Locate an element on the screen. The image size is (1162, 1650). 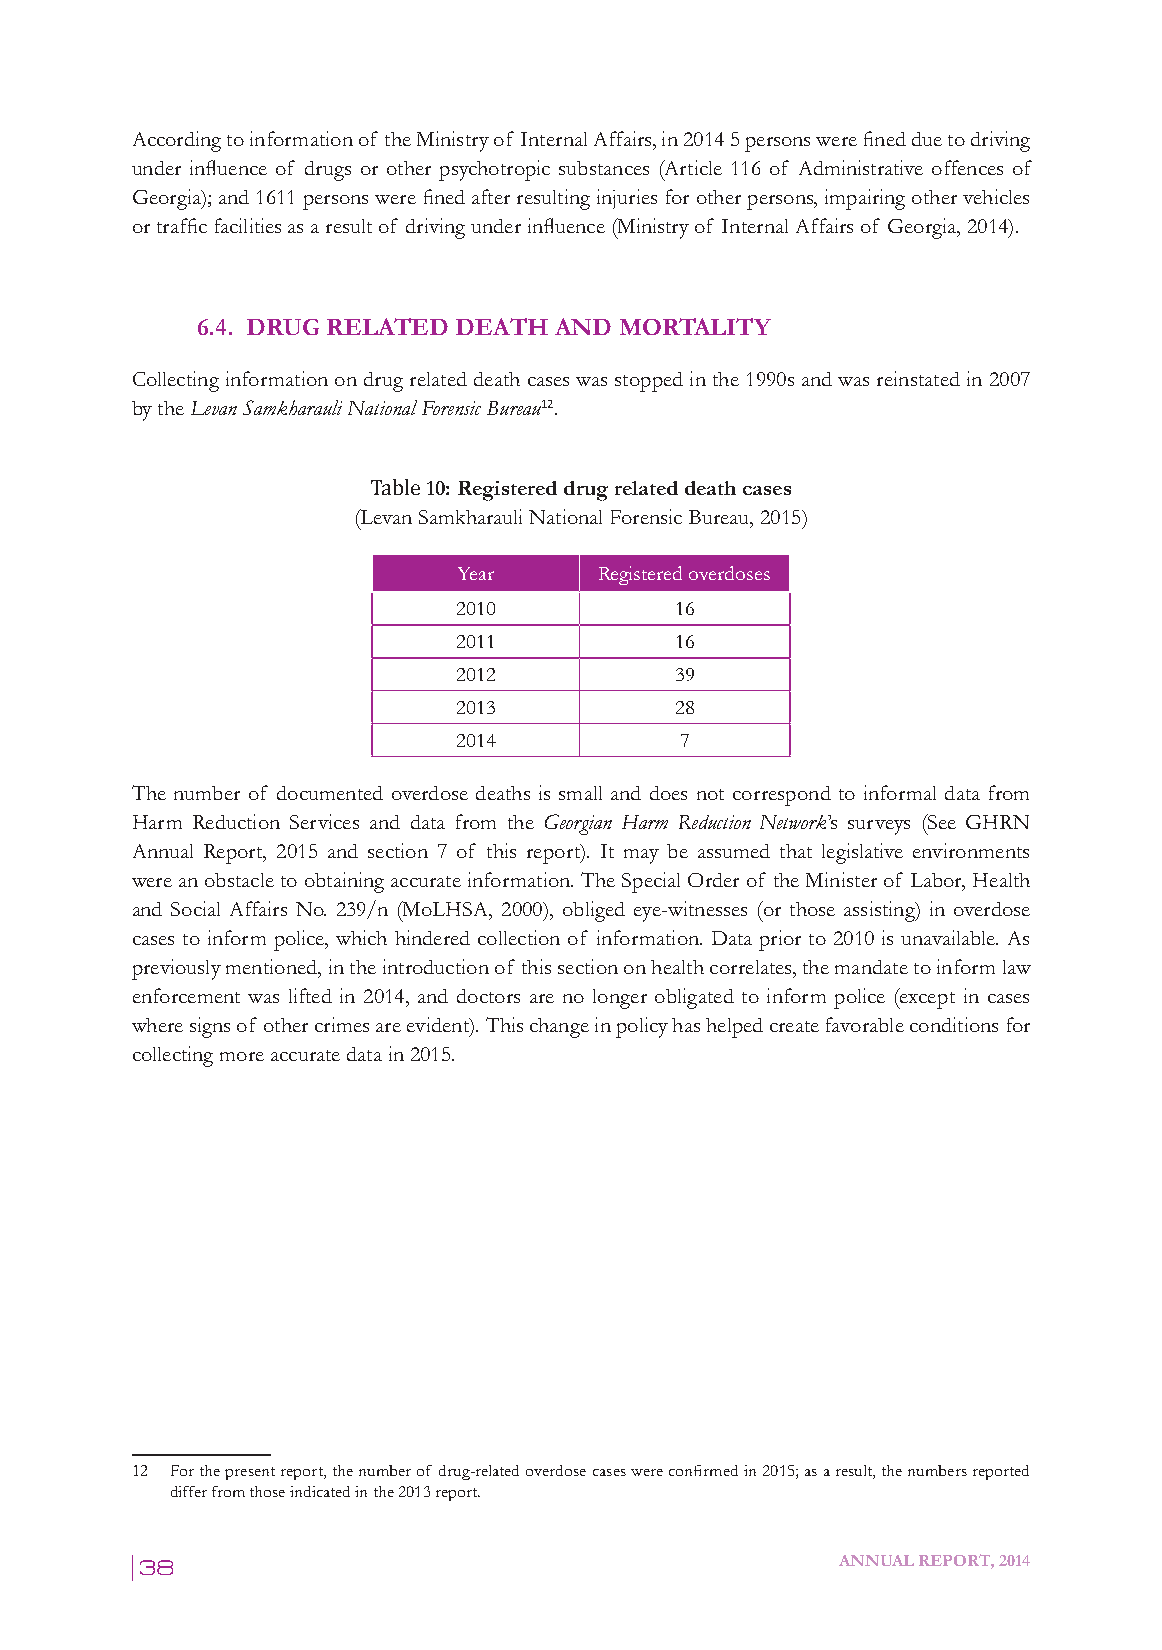
small is located at coordinates (580, 793).
